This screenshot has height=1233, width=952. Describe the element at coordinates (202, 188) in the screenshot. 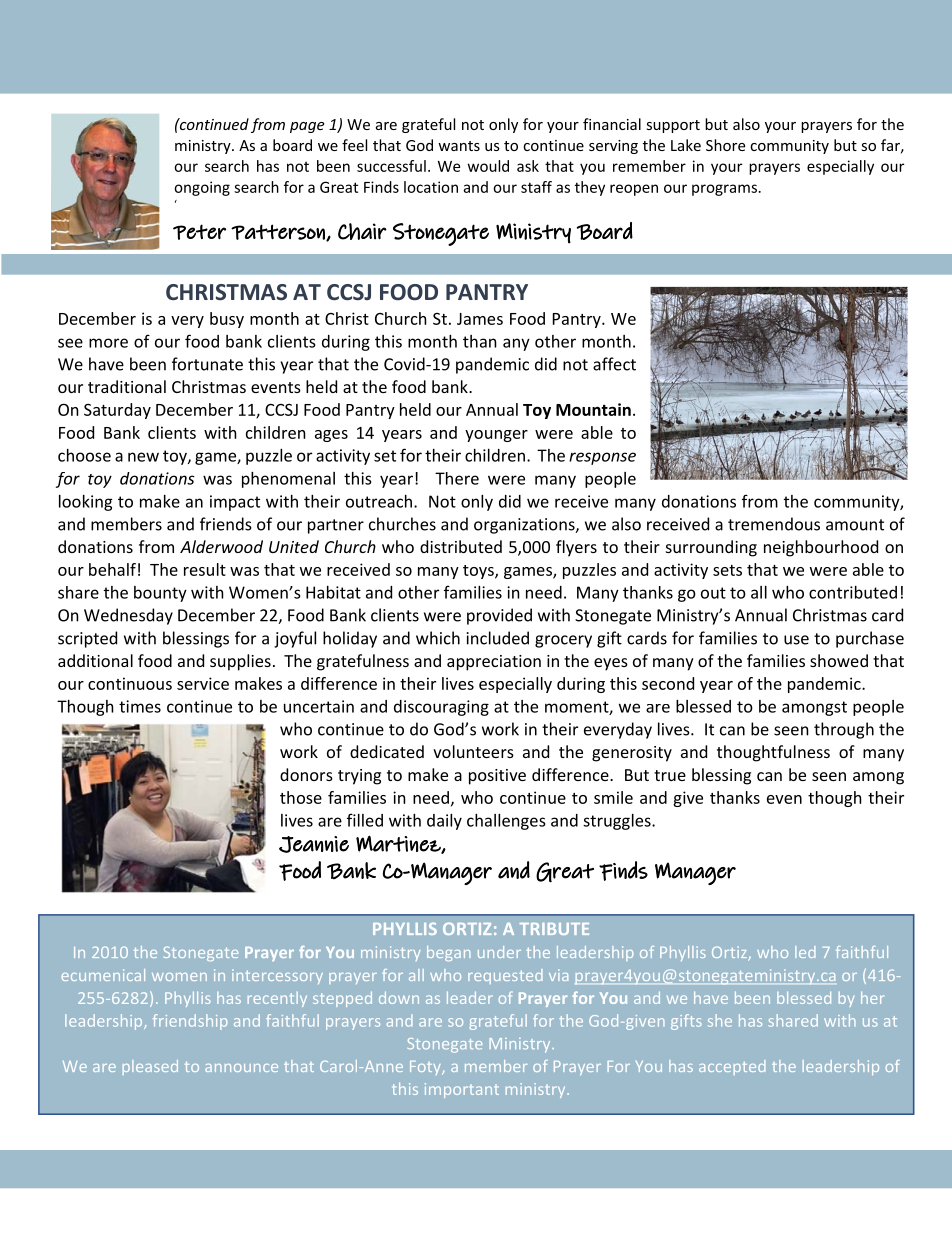

I see `ongoing` at that location.
